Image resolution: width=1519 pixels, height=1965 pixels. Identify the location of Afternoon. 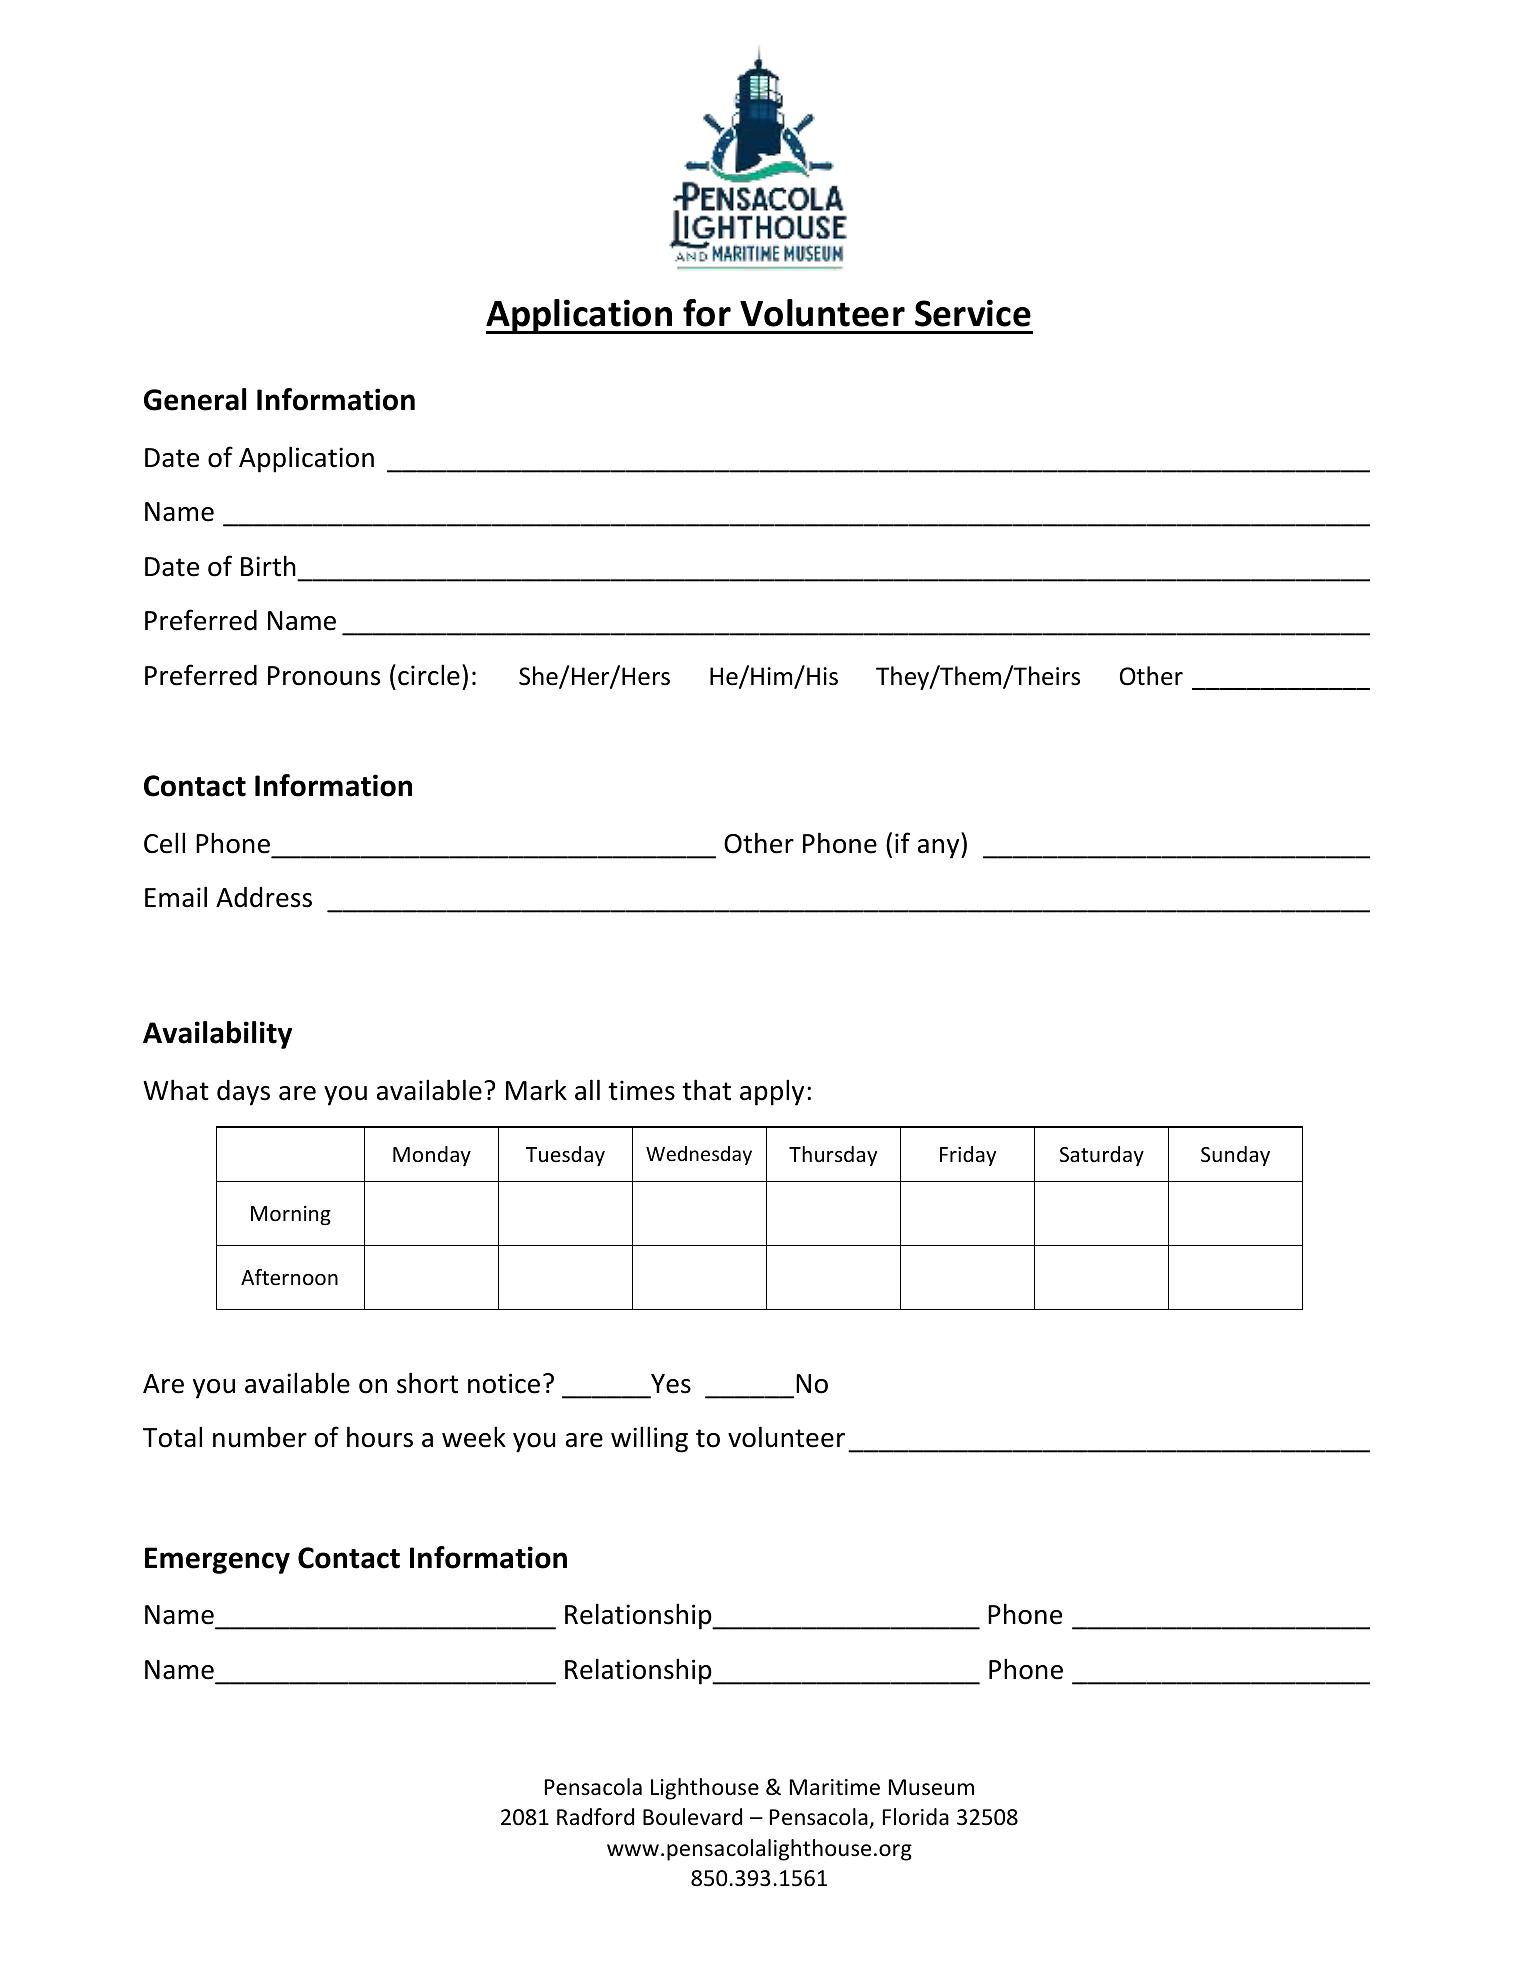
(289, 1277).
